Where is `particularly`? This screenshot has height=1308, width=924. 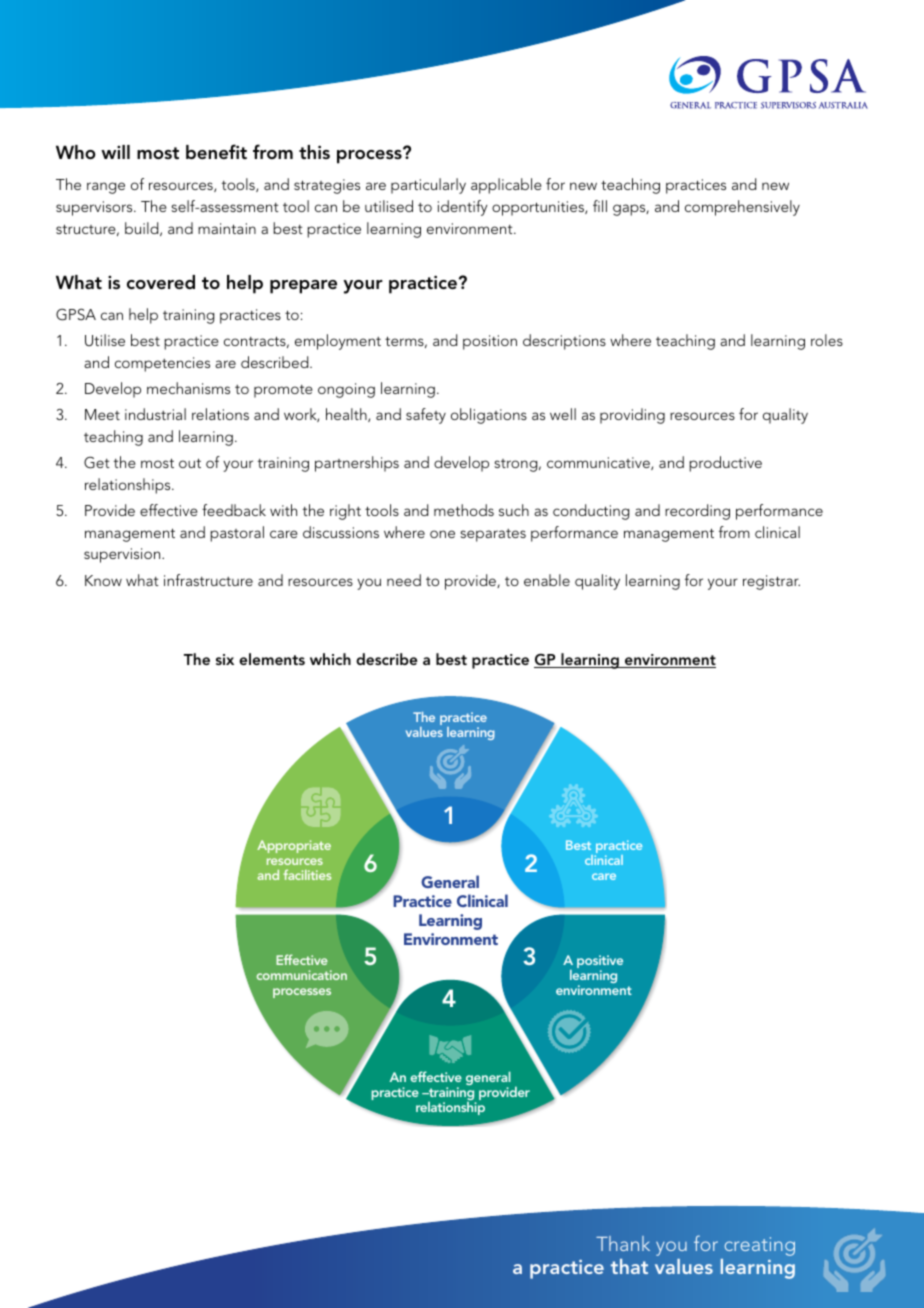 particularly is located at coordinates (428, 186).
